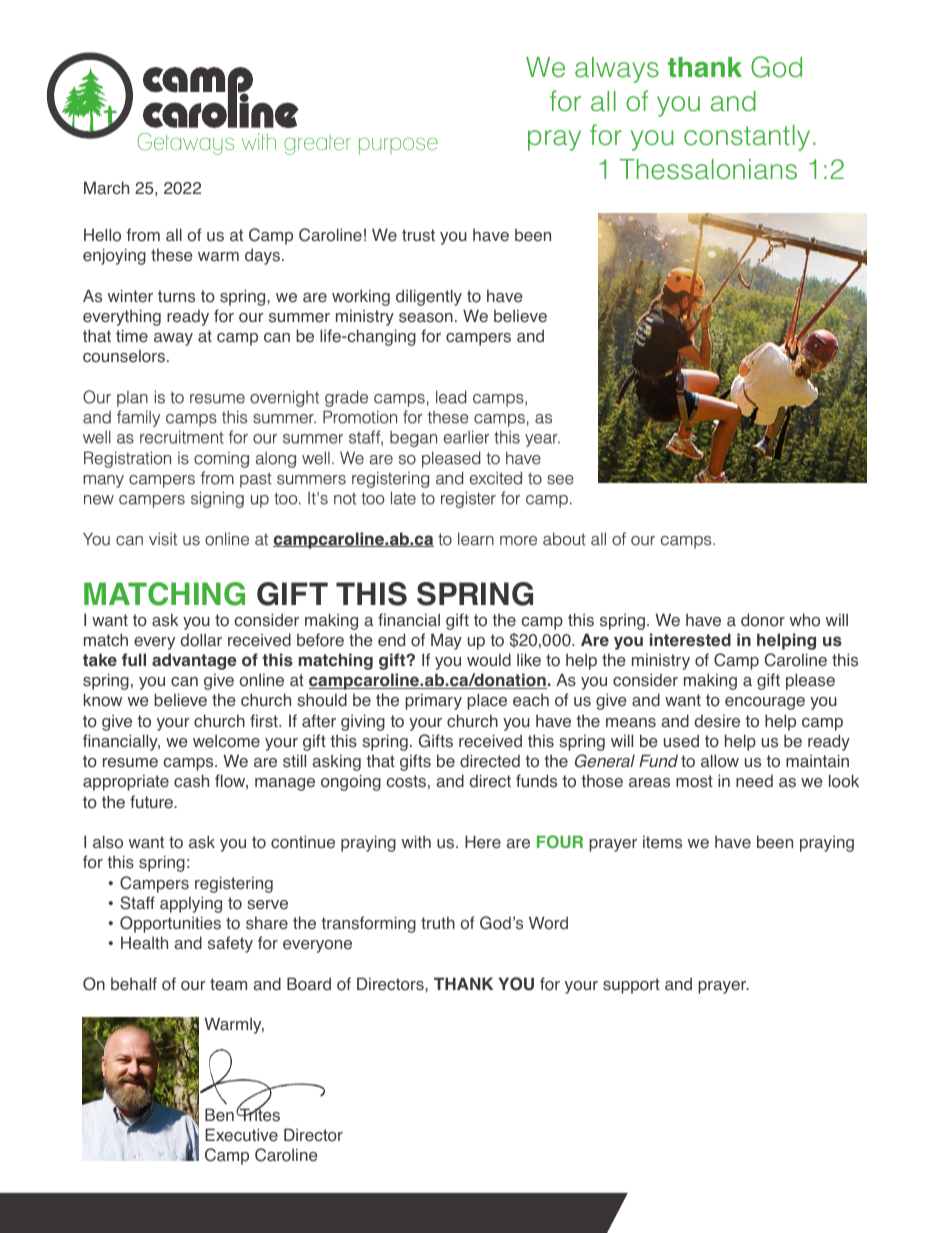  Describe the element at coordinates (763, 620) in the screenshot. I see `donor` at that location.
